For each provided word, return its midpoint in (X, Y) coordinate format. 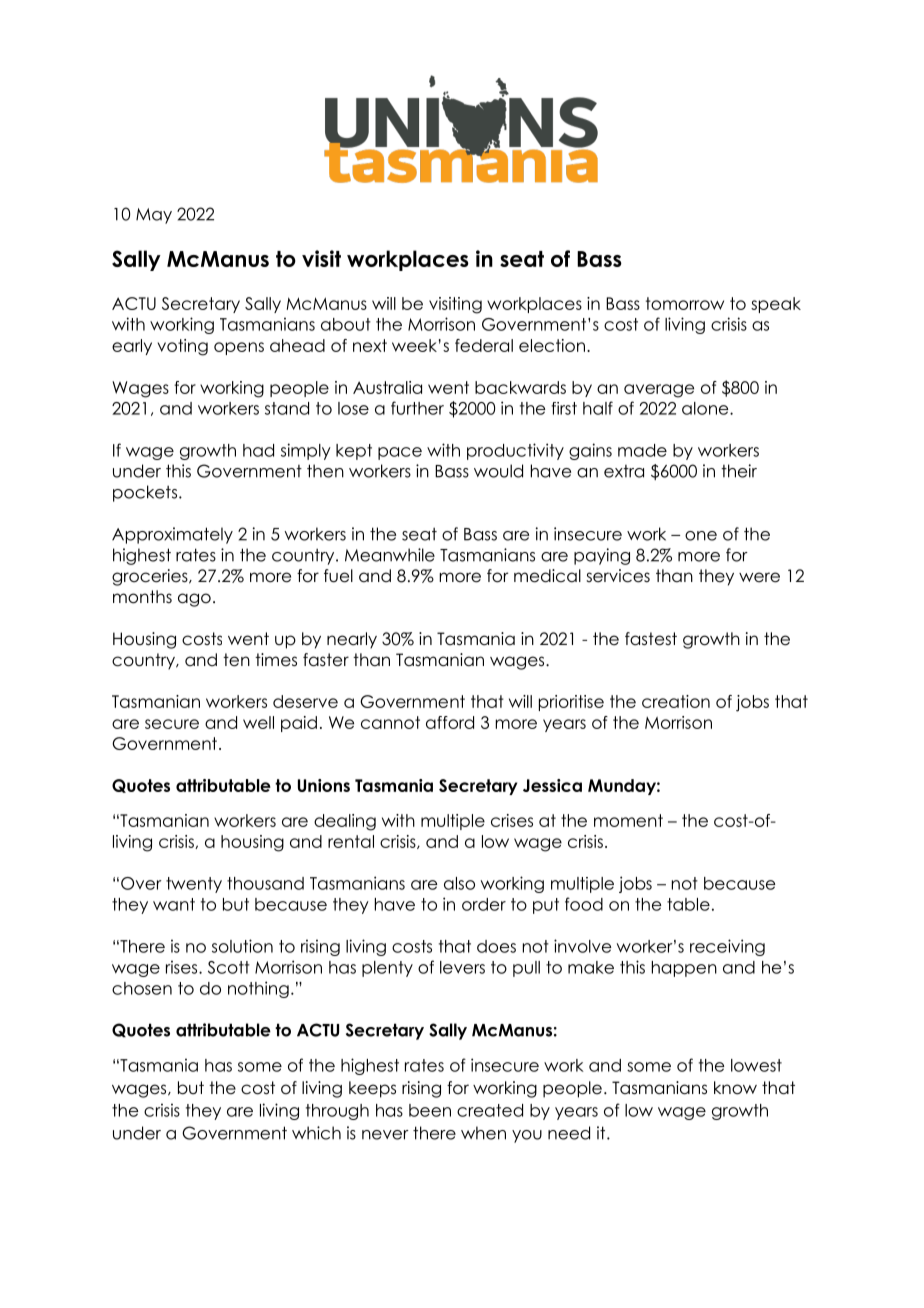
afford (450, 722)
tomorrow (685, 303)
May (154, 216)
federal (484, 345)
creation (676, 701)
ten (236, 660)
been (430, 1110)
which (316, 1133)
